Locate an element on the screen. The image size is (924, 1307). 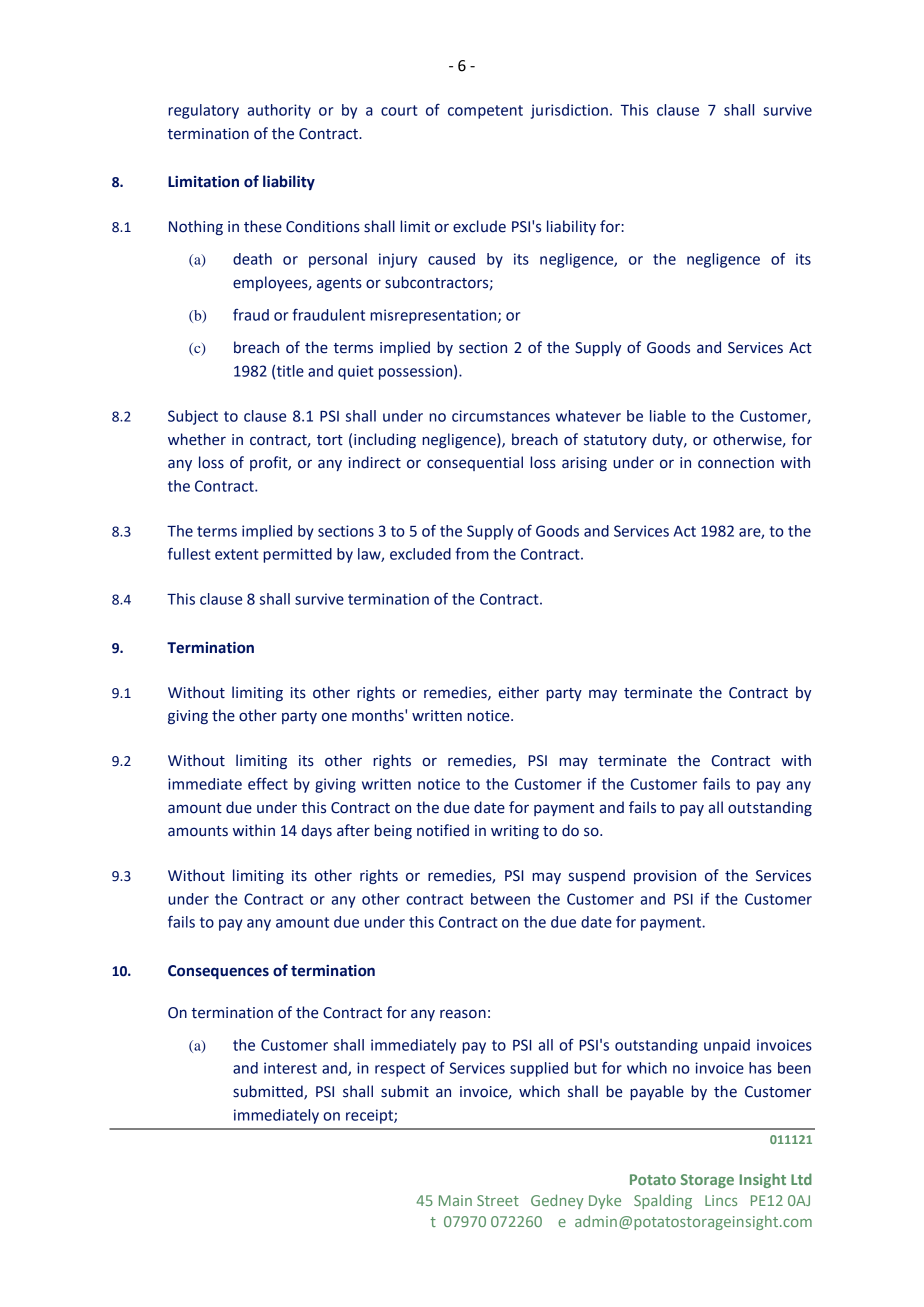
effect is located at coordinates (268, 784).
